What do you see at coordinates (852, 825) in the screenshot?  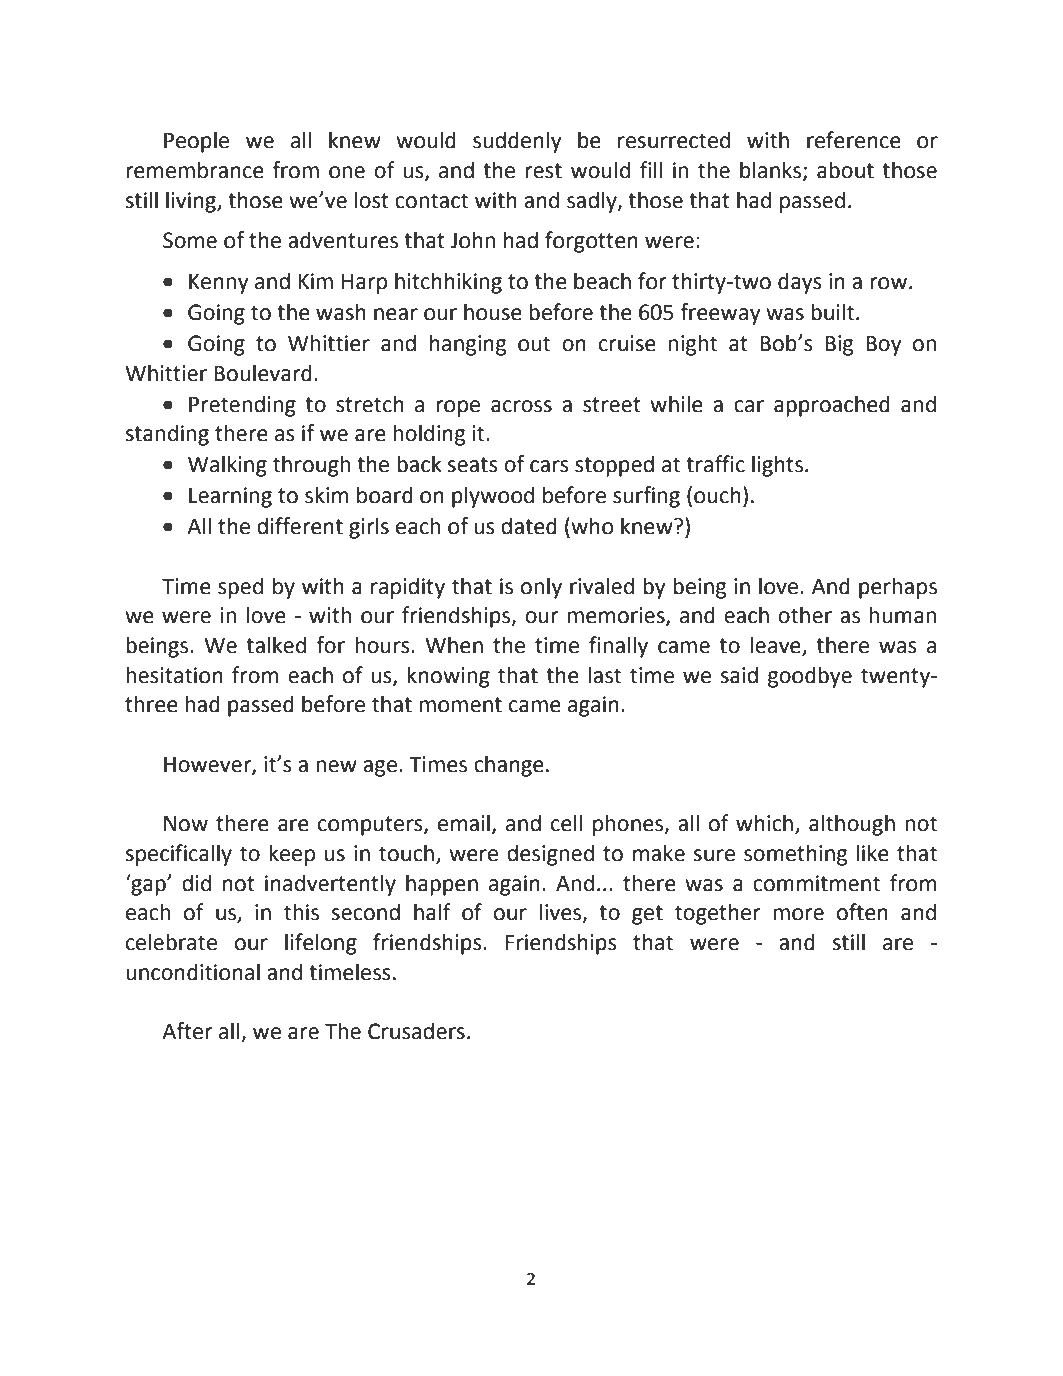 I see `although` at bounding box center [852, 825].
